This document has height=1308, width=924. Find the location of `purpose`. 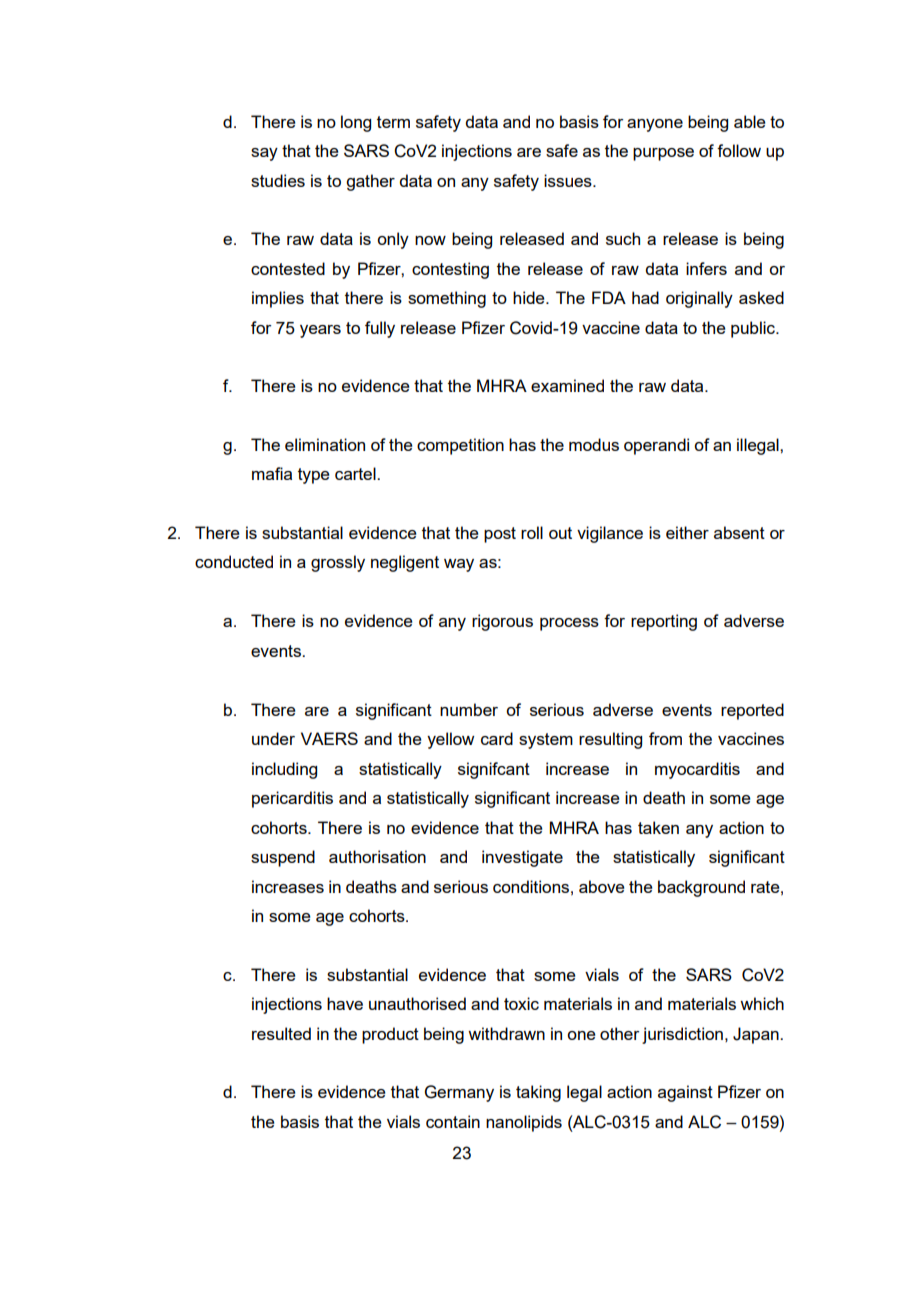

purpose is located at coordinates (663, 154).
